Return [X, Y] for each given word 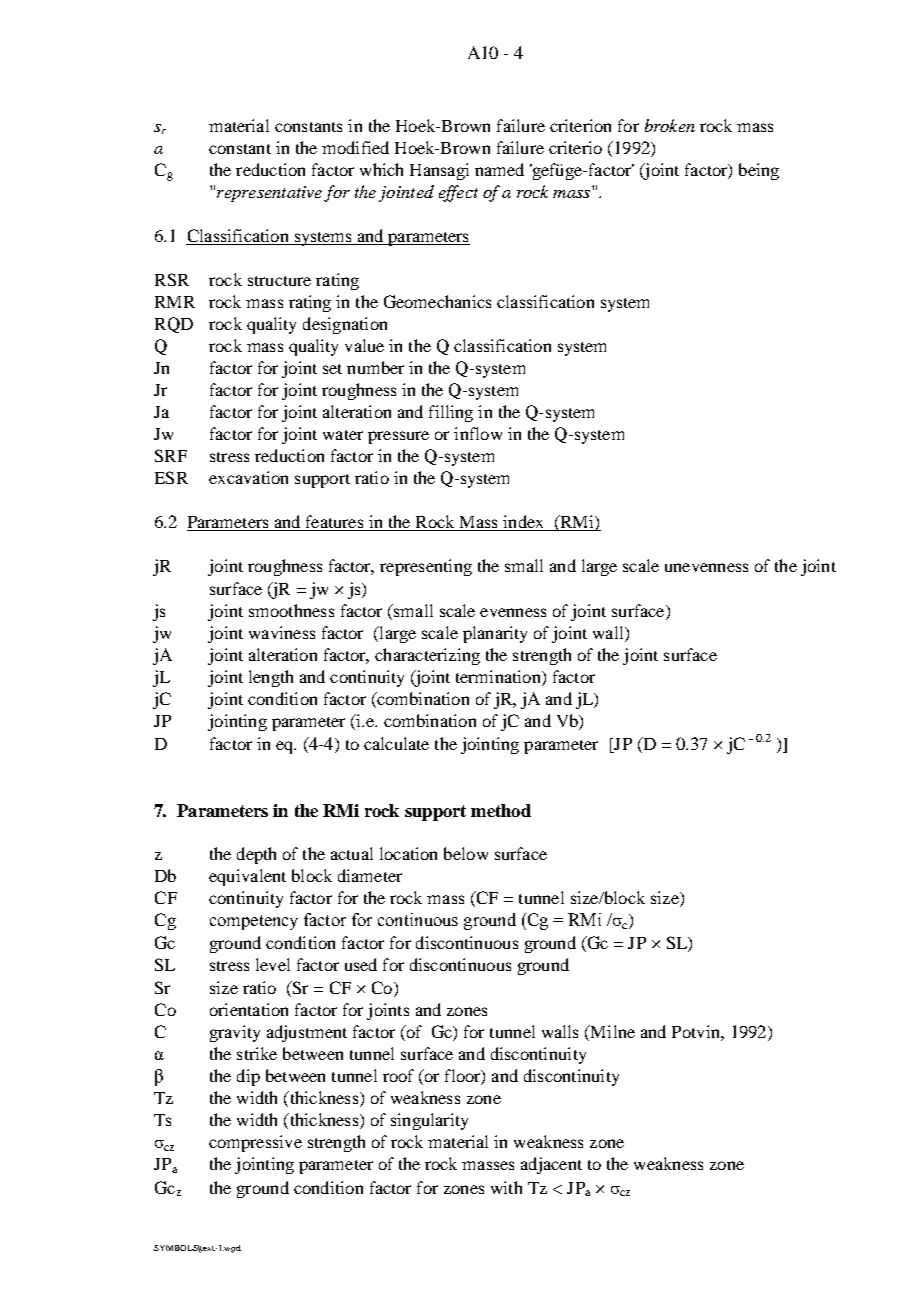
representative [269, 194]
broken [670, 125]
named [499, 169]
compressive [255, 1143]
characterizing [427, 656]
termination [499, 678]
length [271, 678]
